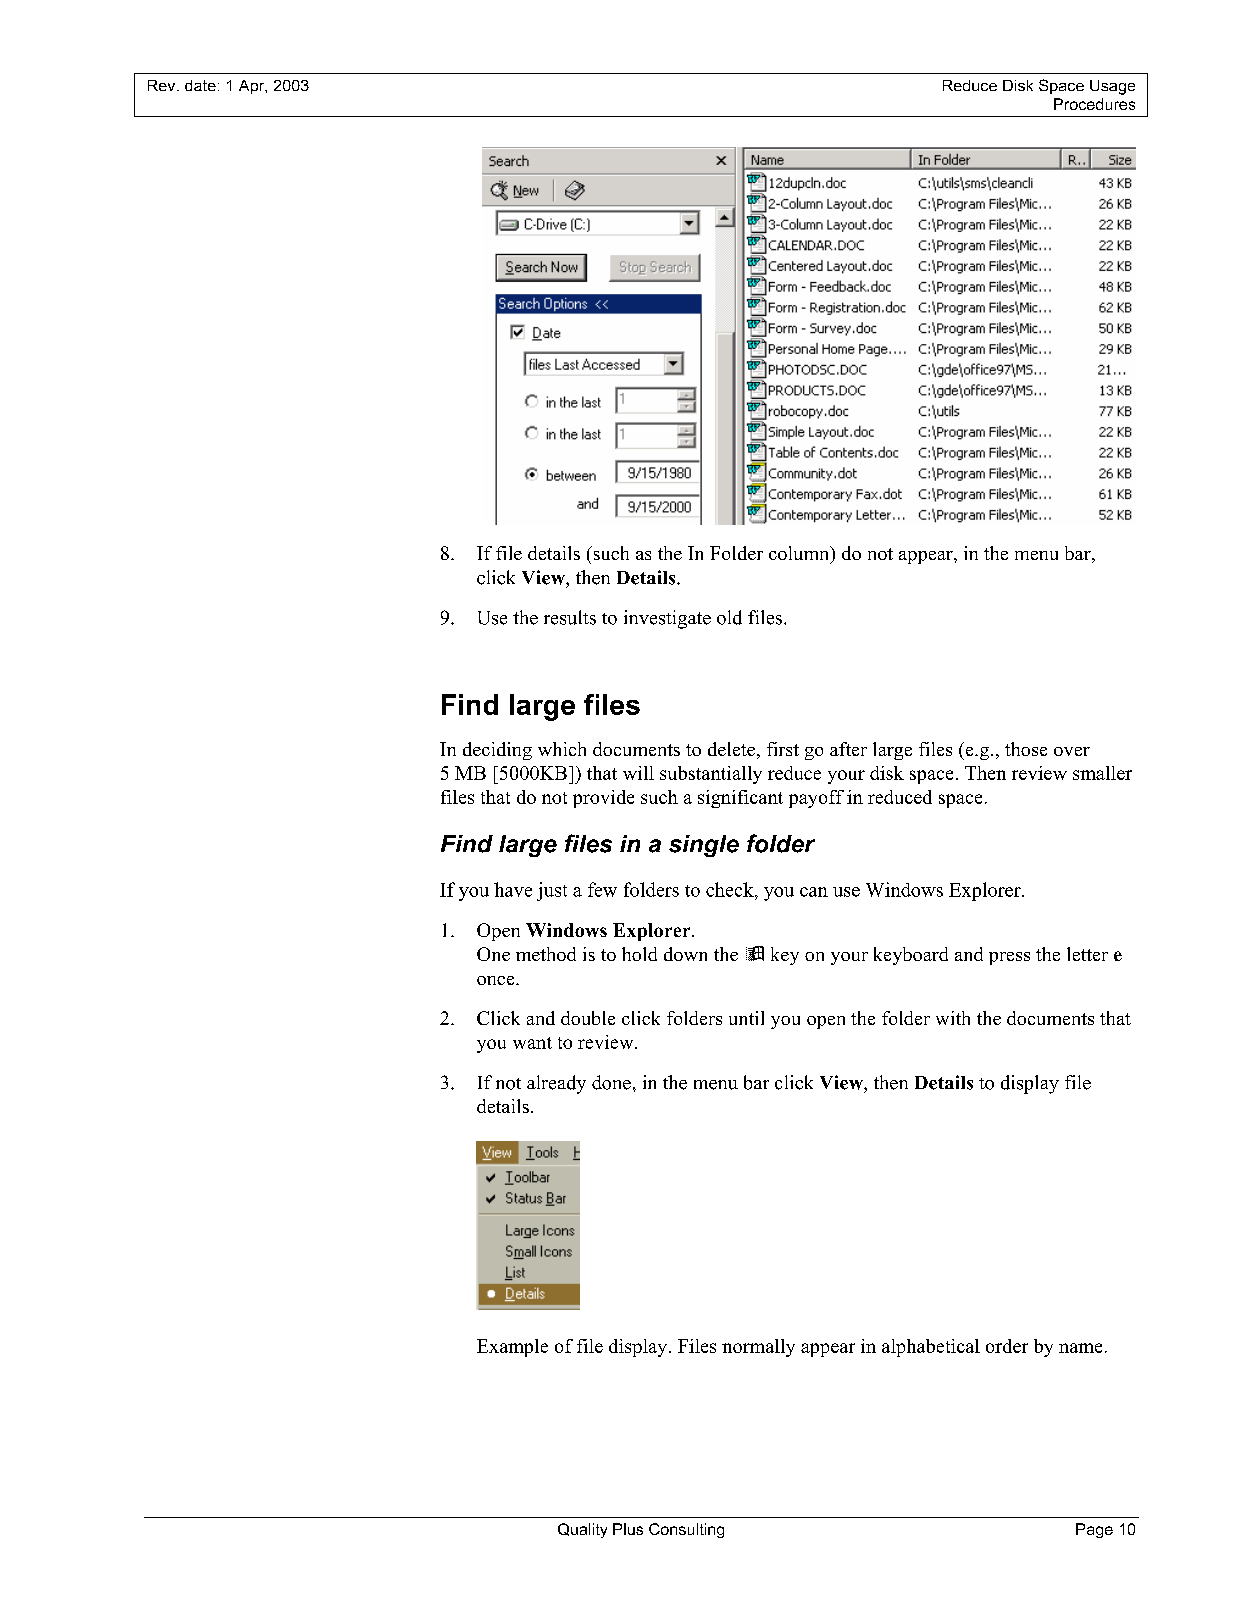  I want to click on will, so click(638, 773).
